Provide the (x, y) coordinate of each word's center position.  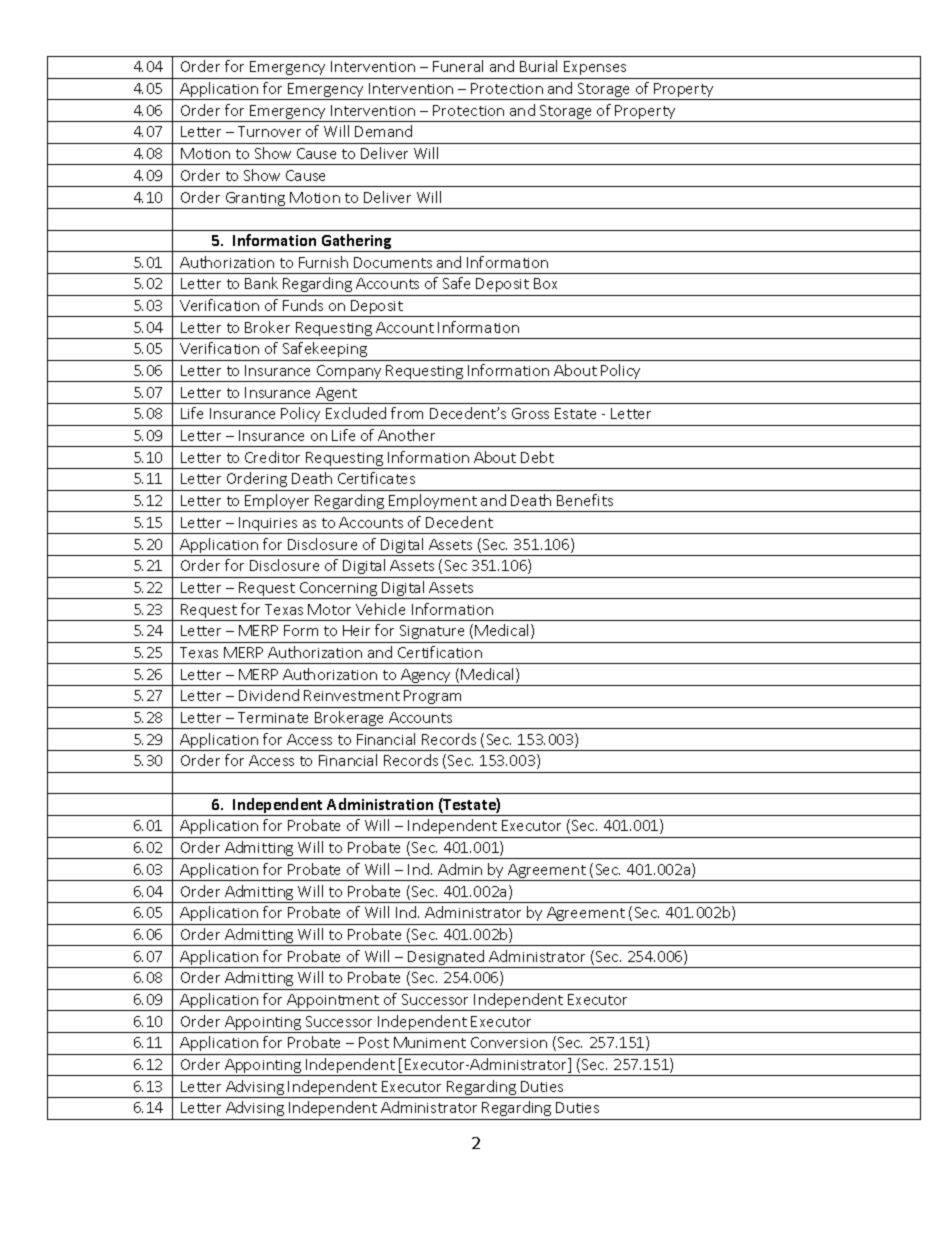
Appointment (333, 1002)
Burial (538, 66)
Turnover (269, 131)
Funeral (458, 66)
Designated (447, 959)
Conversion (509, 1042)
